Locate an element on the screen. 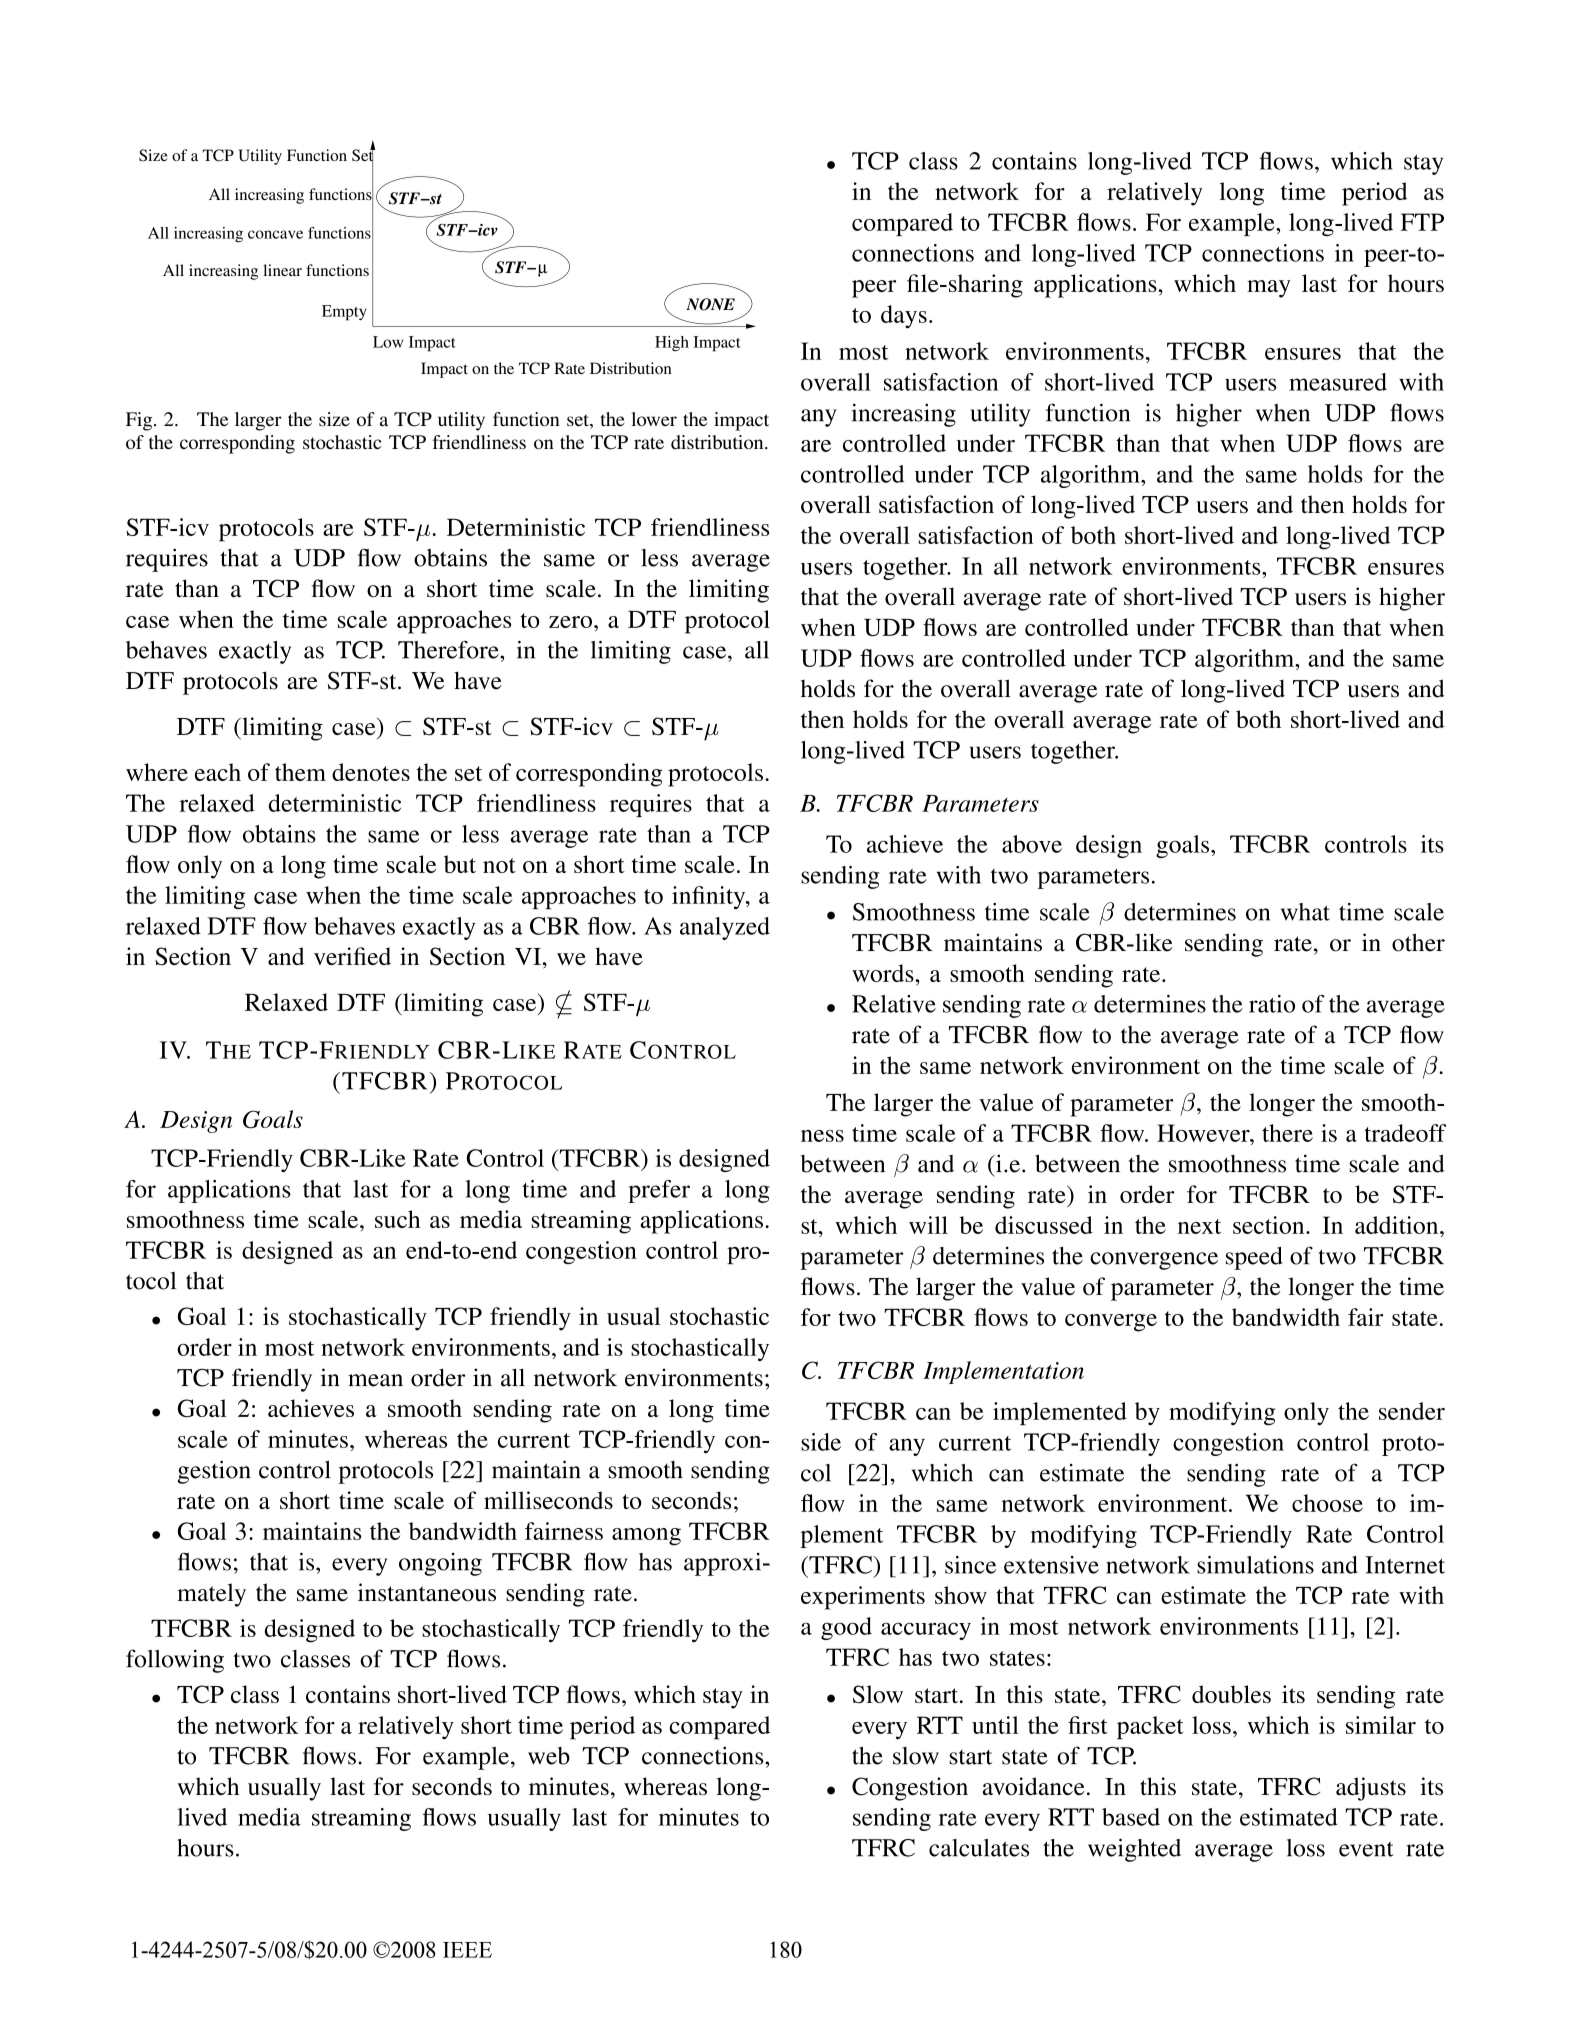 Image resolution: width=1570 pixels, height=2032 pixels. them is located at coordinates (300, 772).
